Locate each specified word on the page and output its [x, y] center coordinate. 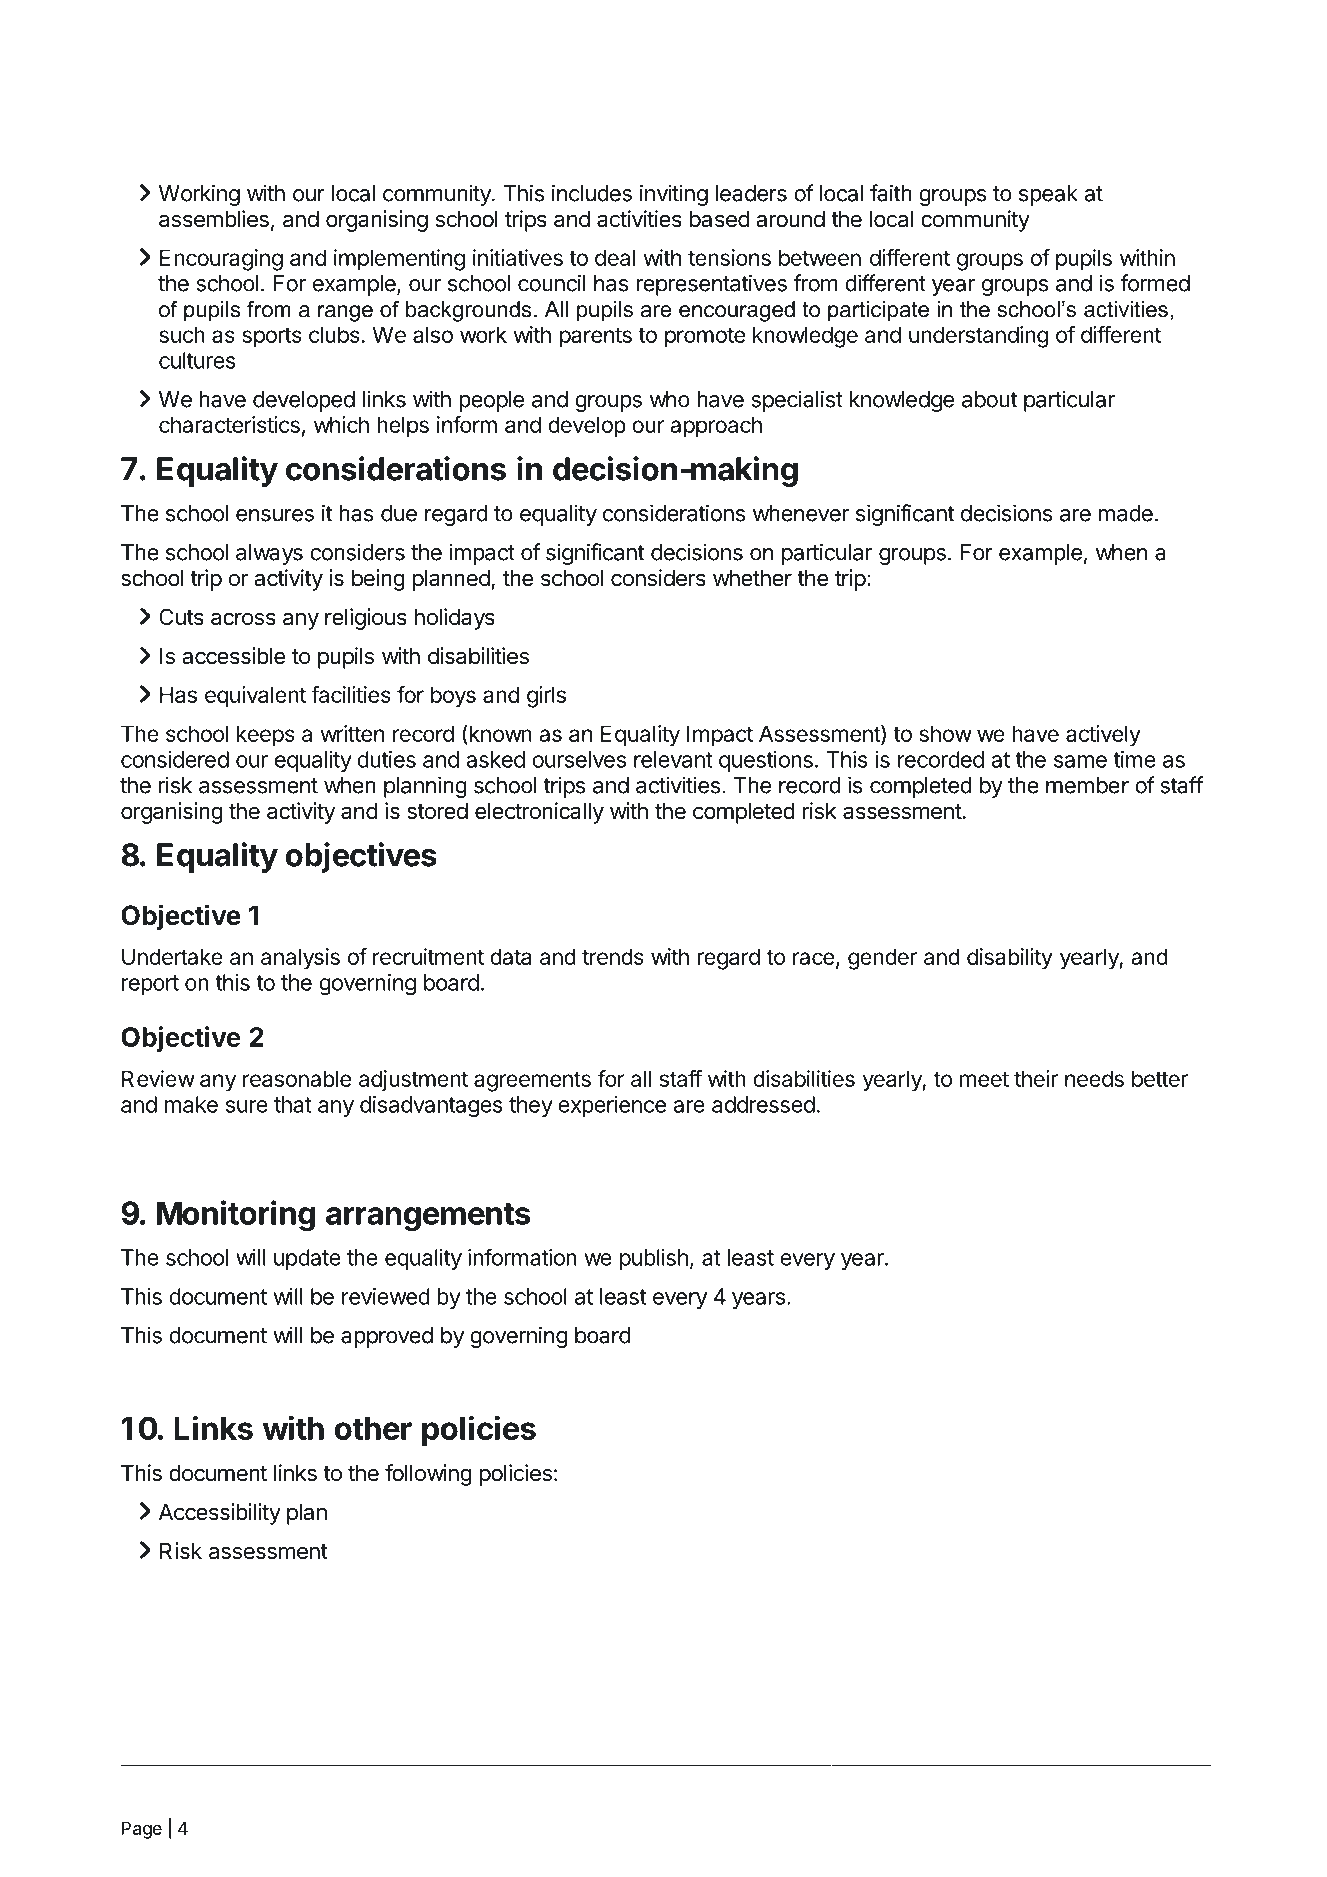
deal [615, 257]
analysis [300, 959]
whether [752, 578]
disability [1010, 959]
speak [1048, 195]
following [428, 1475]
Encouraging [221, 260]
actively [1103, 736]
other [373, 1428]
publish [654, 1259]
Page [142, 1830]
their [1036, 1078]
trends [613, 956]
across [243, 619]
